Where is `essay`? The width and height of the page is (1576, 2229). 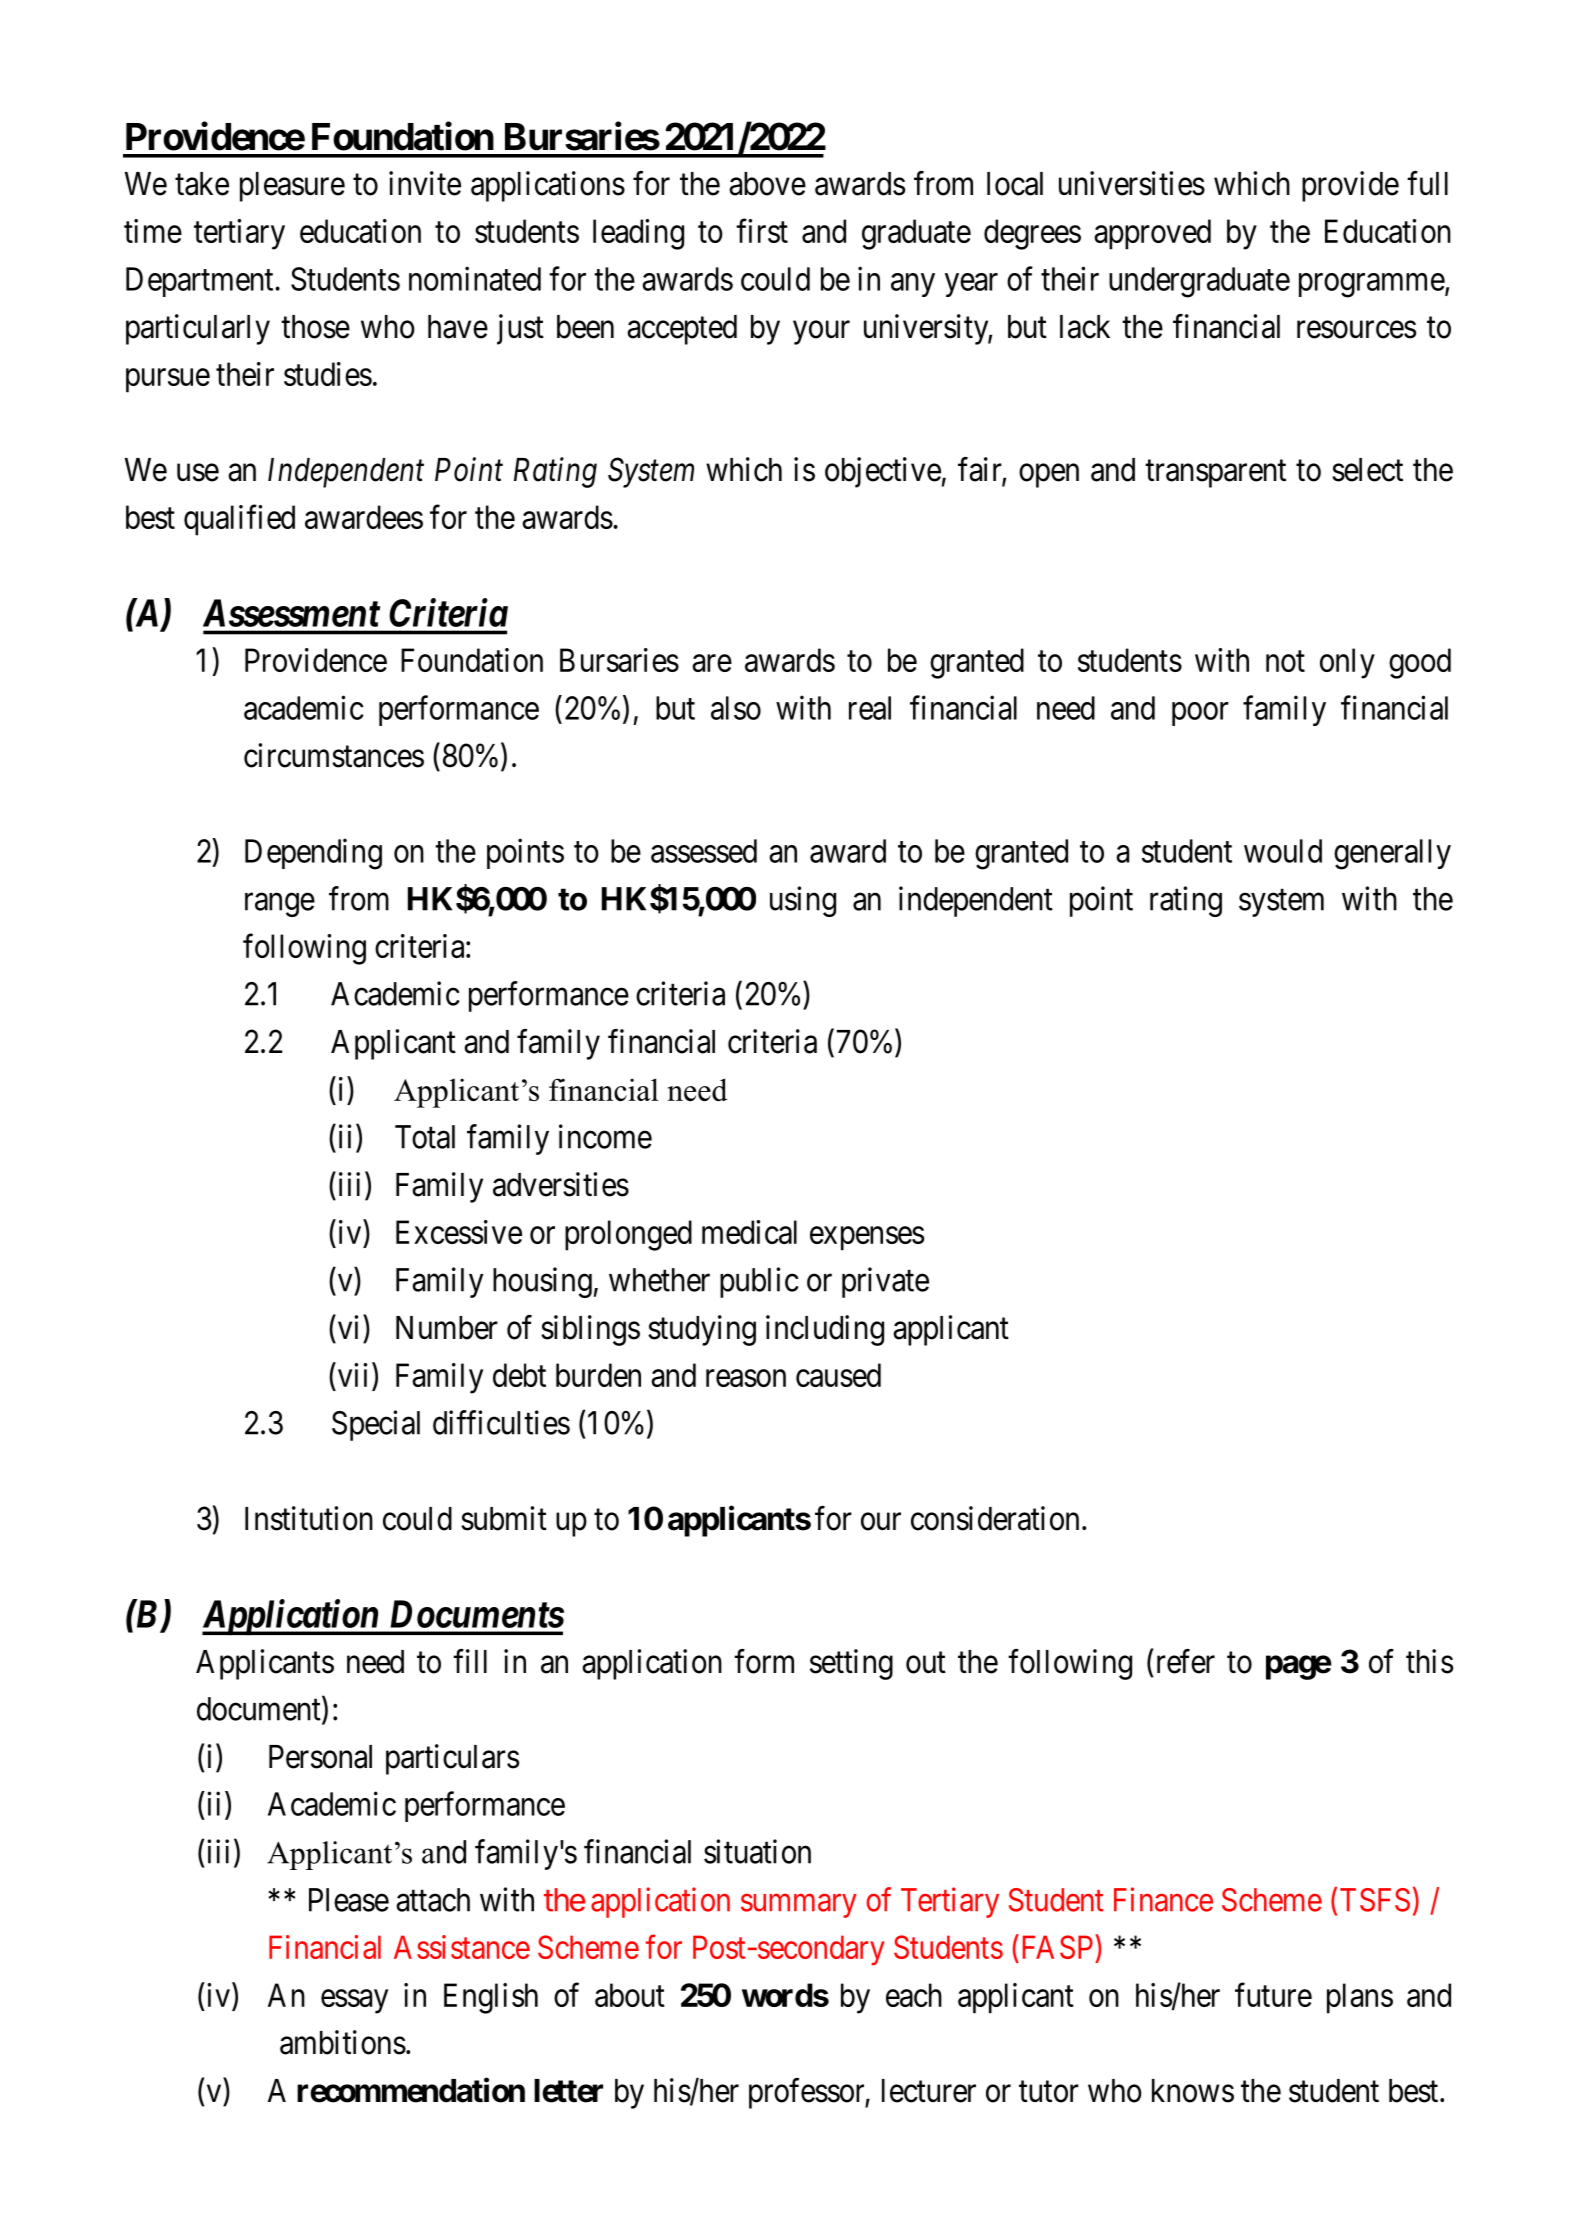
essay is located at coordinates (354, 2002).
